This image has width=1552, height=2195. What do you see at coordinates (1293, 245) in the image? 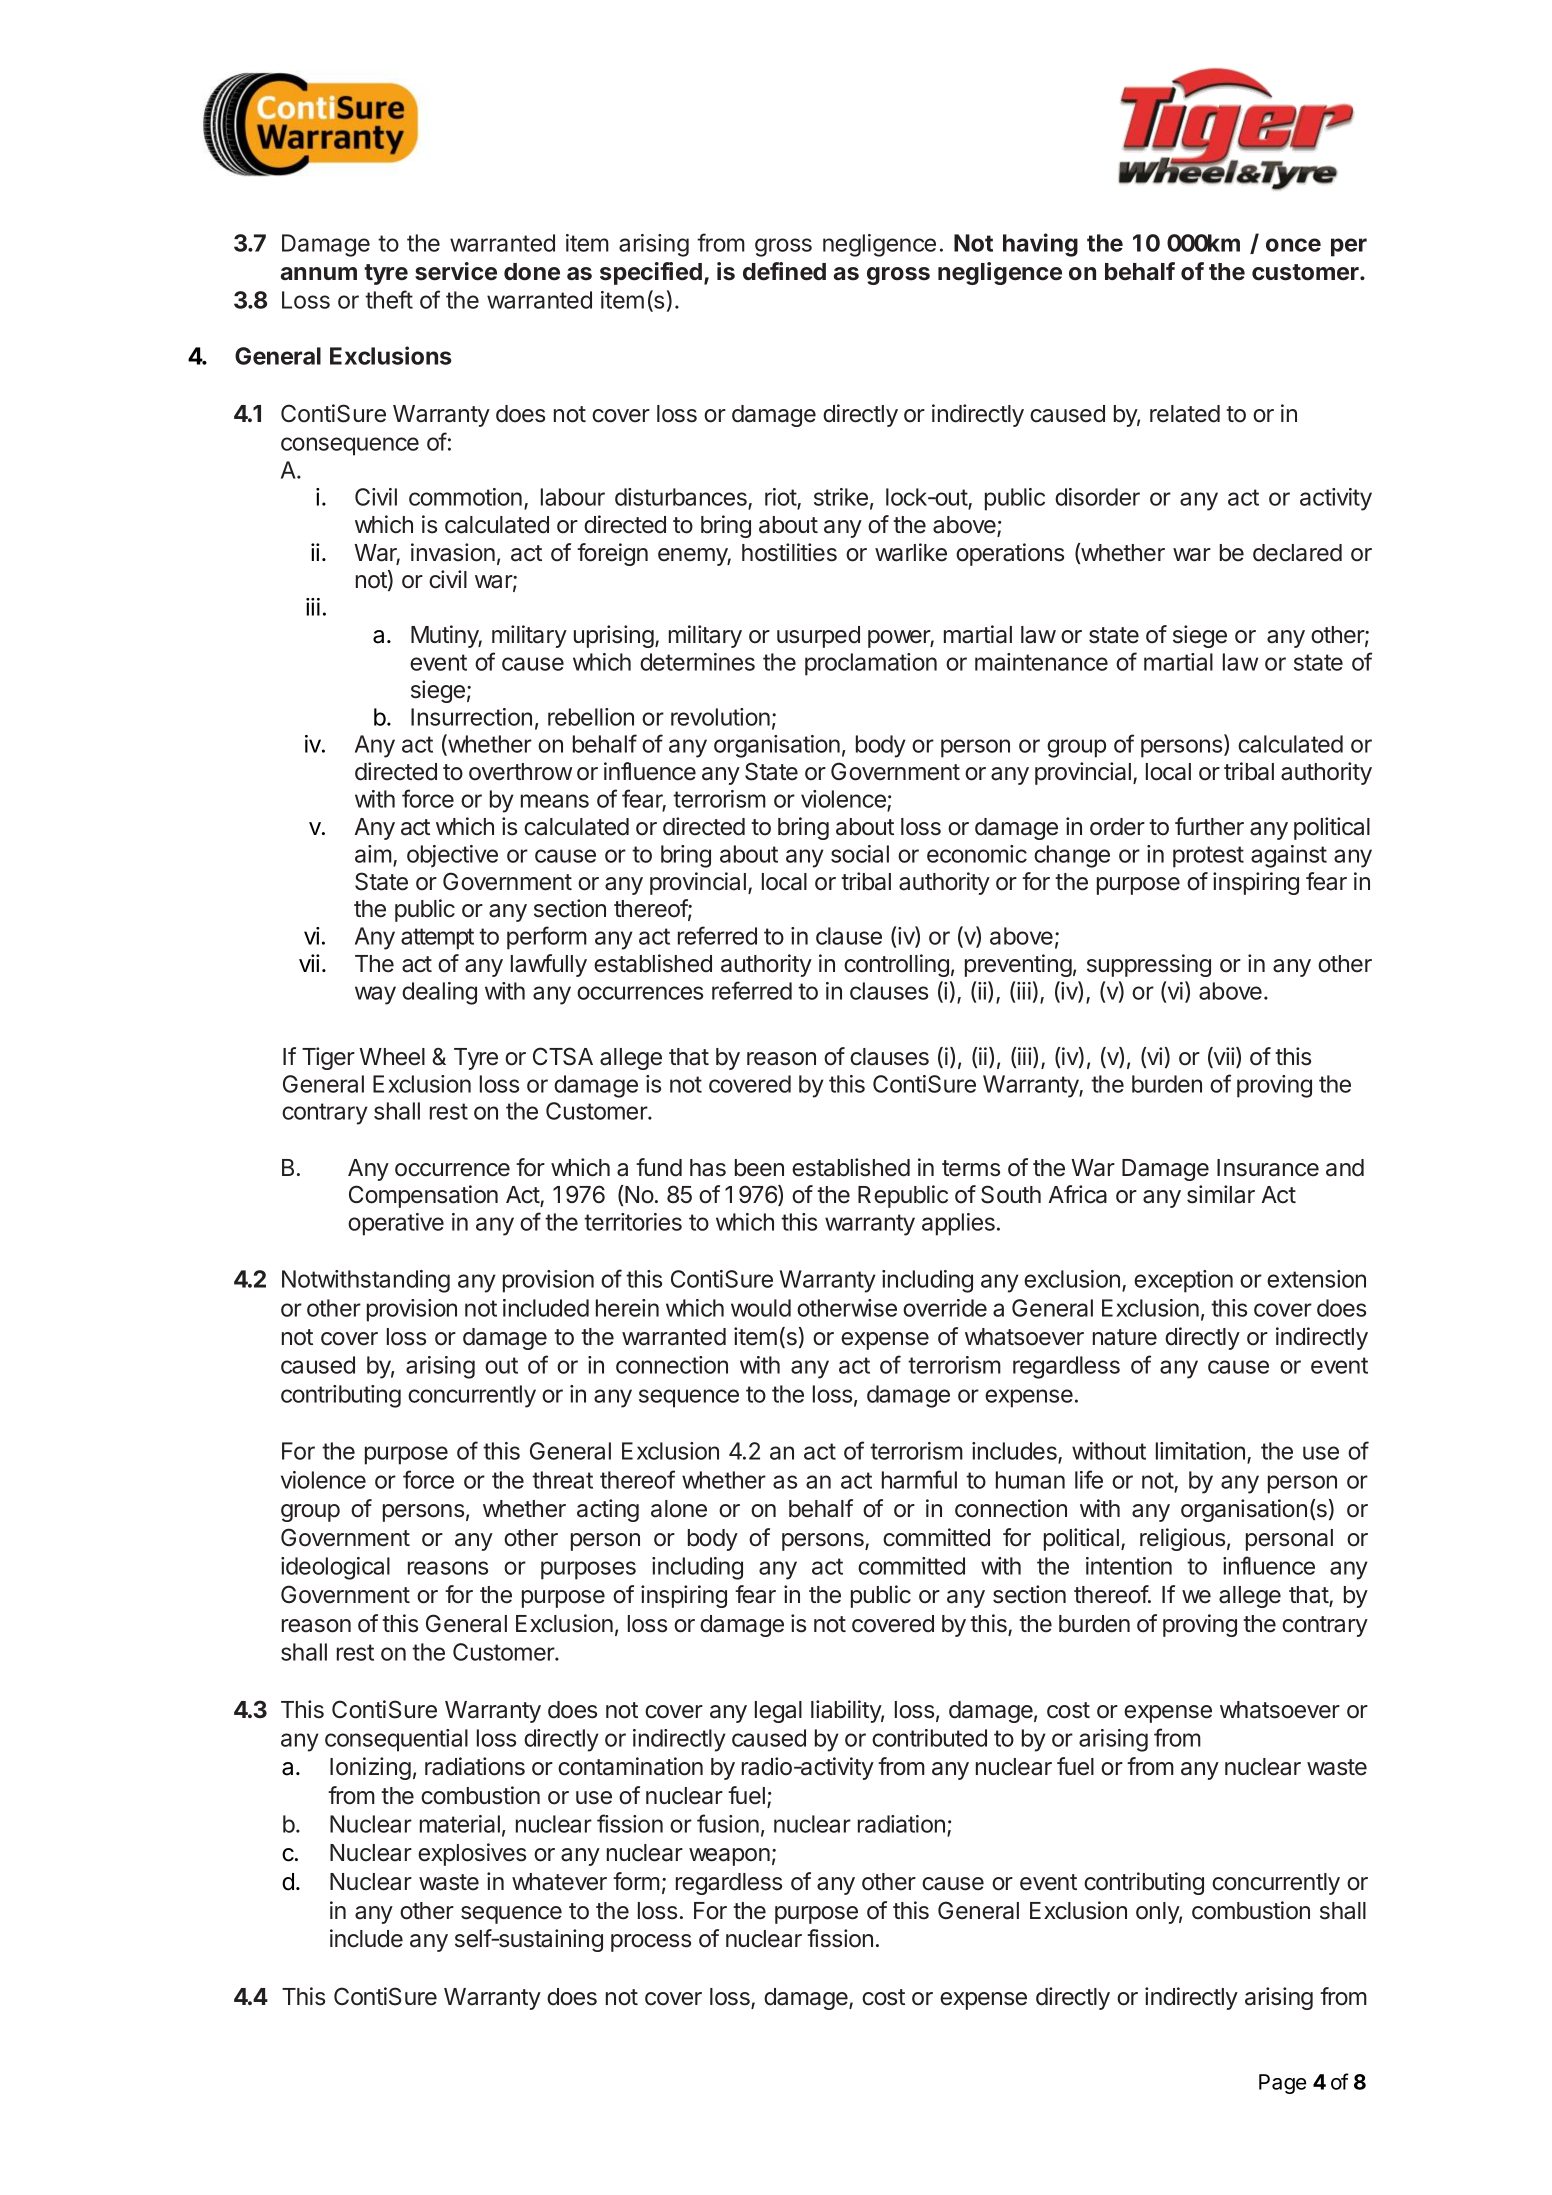
I see `once` at bounding box center [1293, 245].
